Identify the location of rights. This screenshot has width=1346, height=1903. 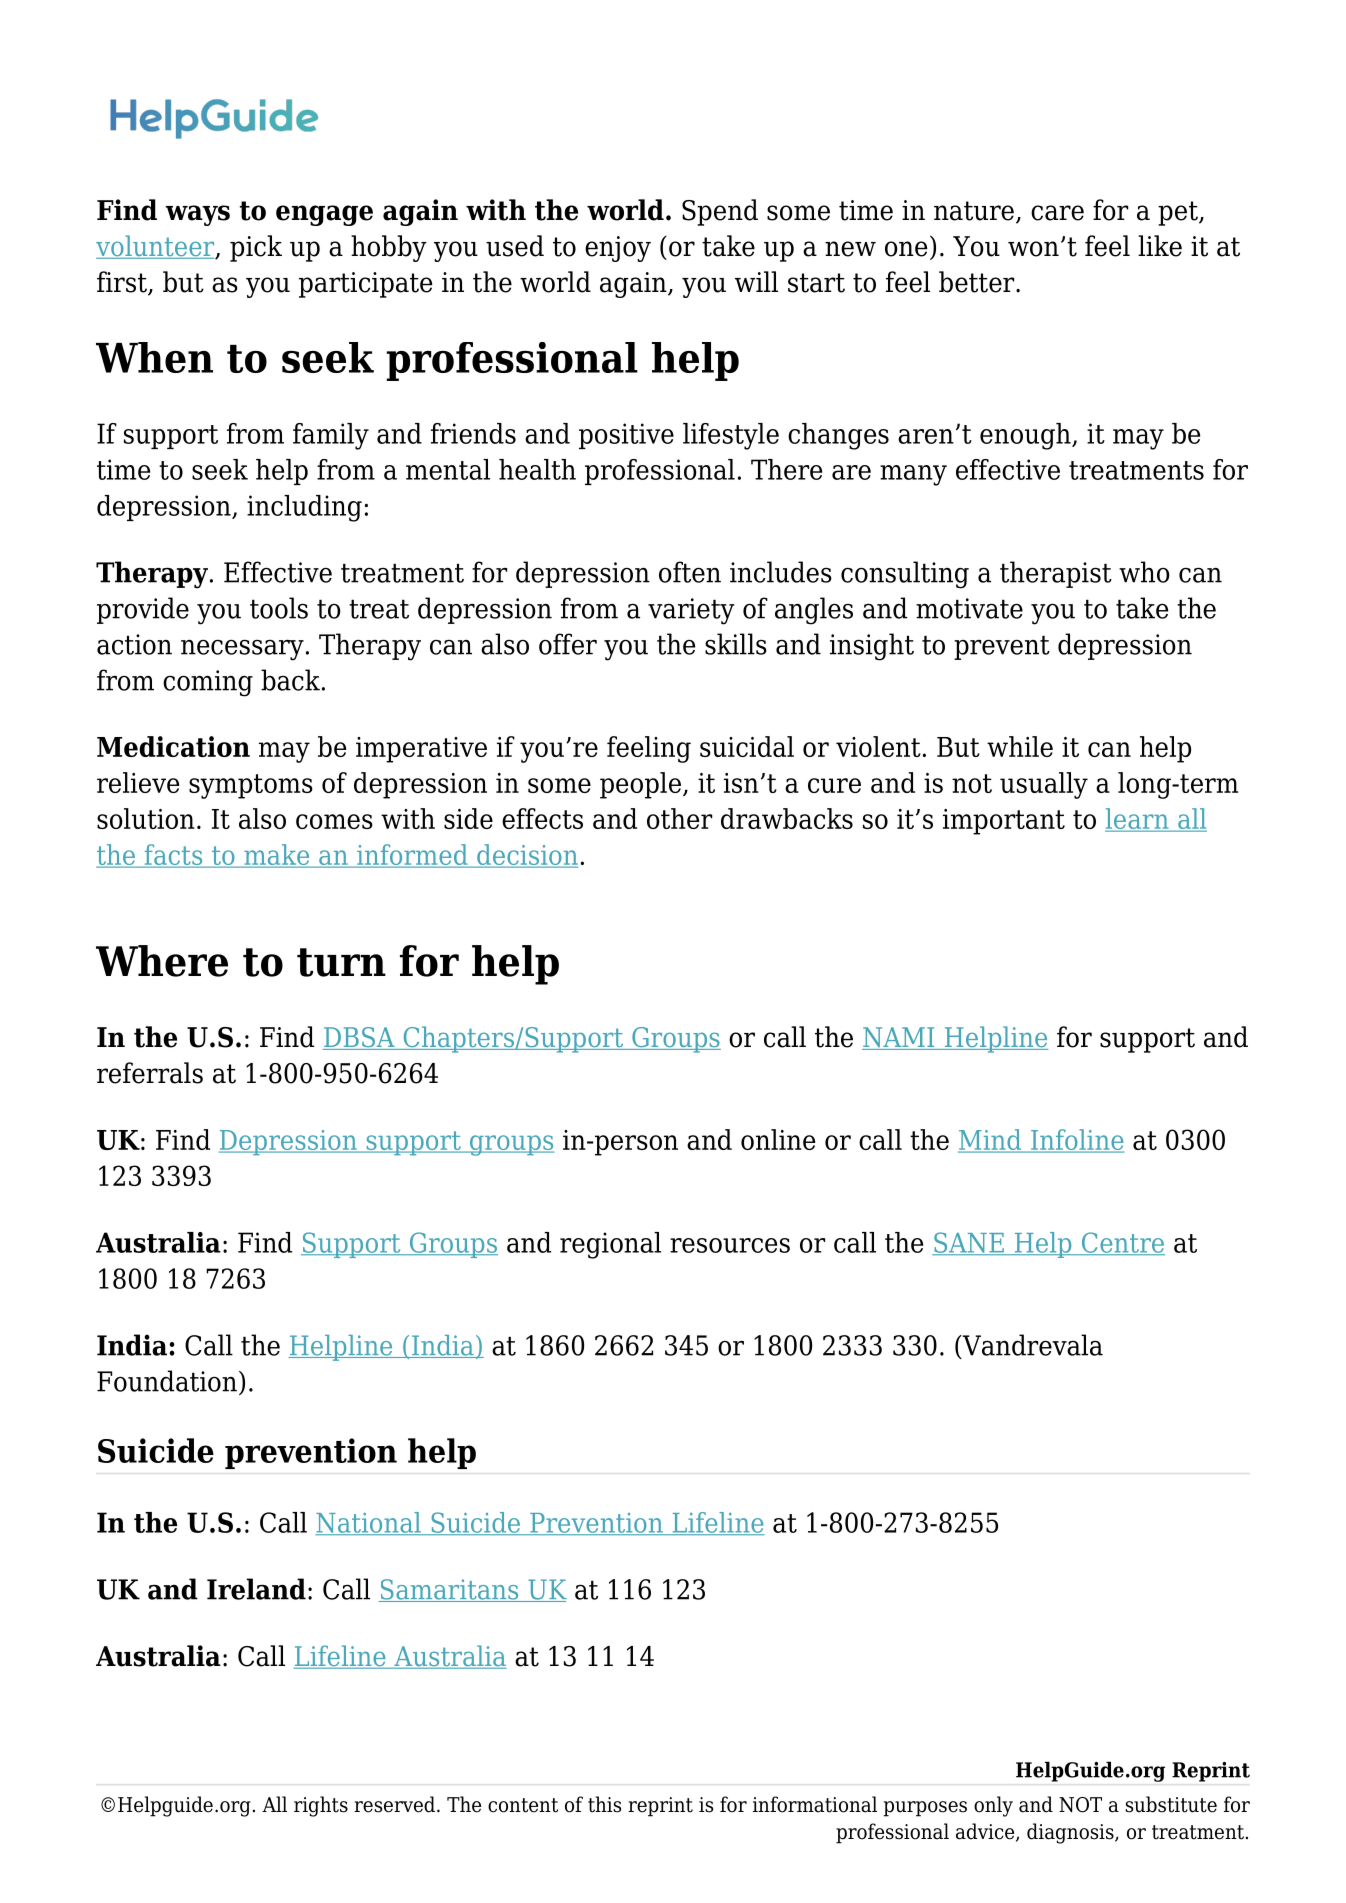
(321, 1806).
